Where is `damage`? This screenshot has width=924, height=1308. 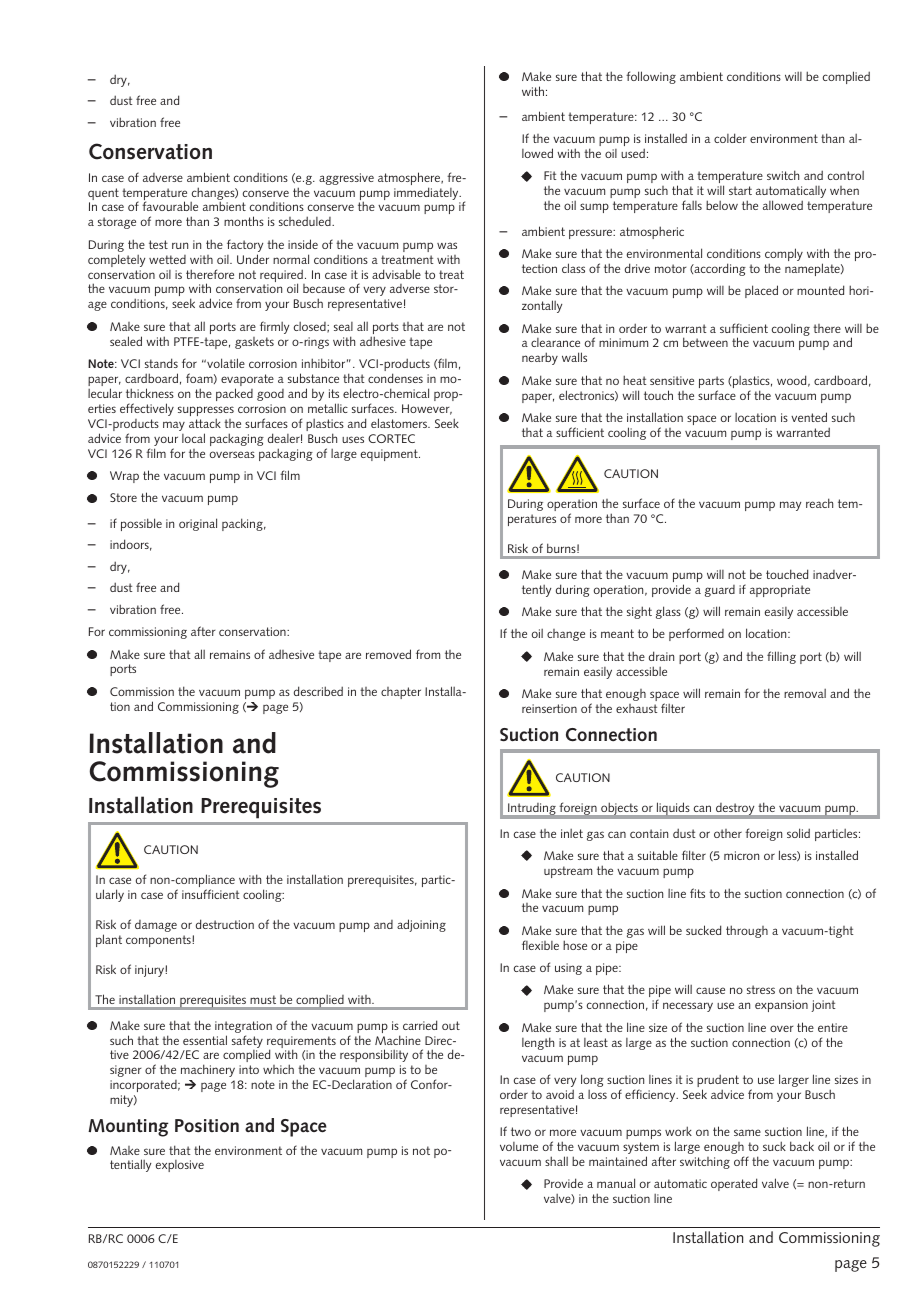 damage is located at coordinates (156, 926).
